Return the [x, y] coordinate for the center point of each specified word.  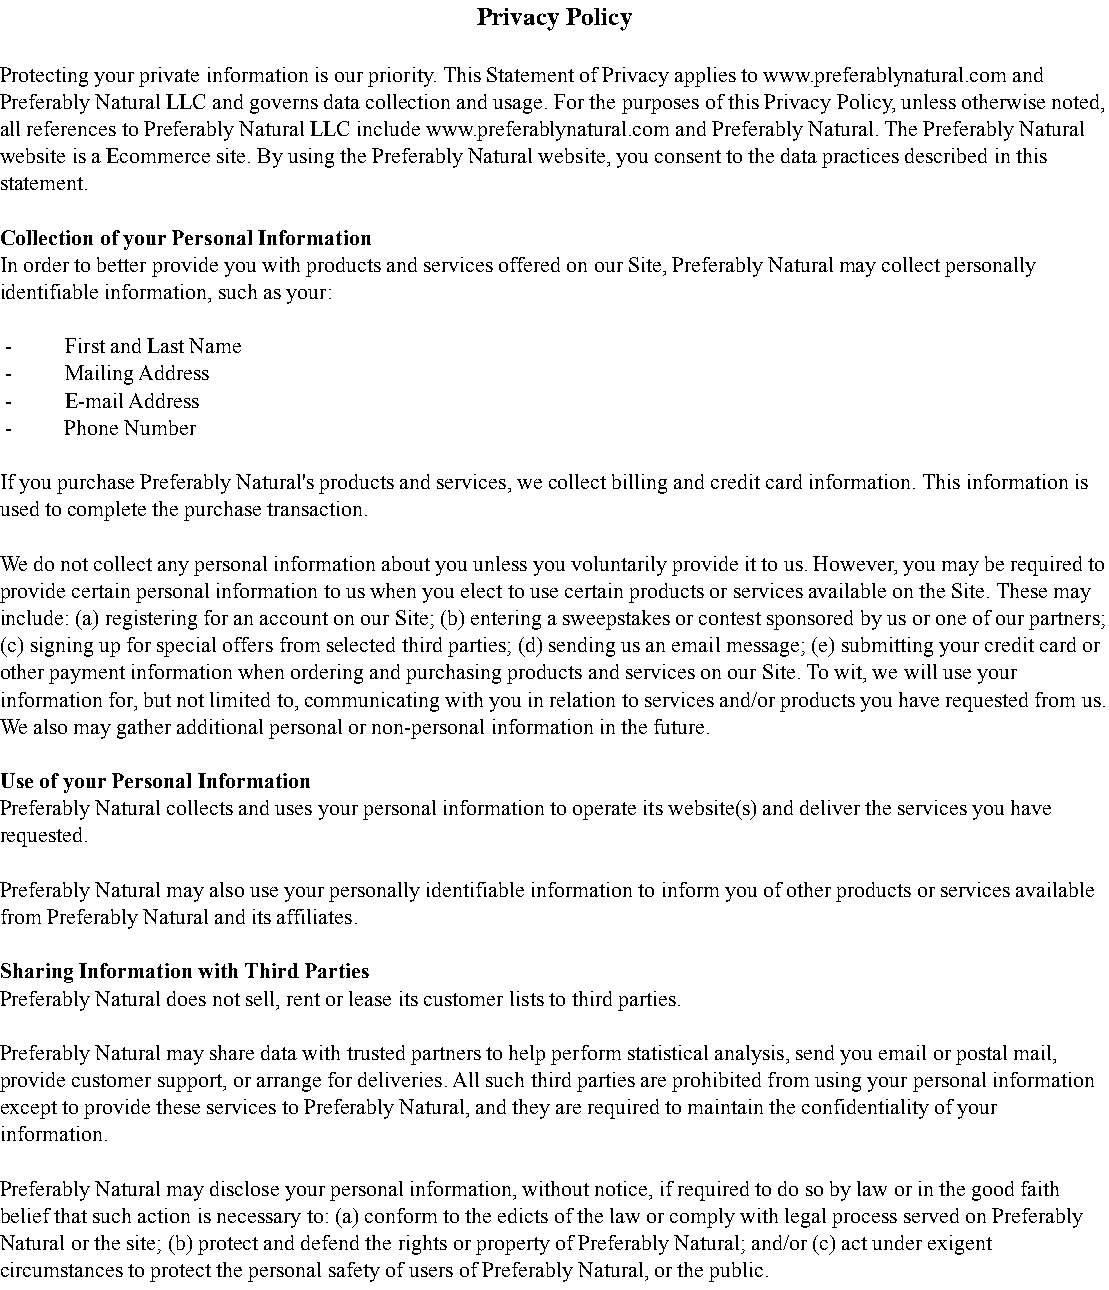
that [70, 1215]
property [513, 1246]
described [946, 155]
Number [160, 427]
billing [639, 484]
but [157, 699]
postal [981, 1055]
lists [527, 998]
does [186, 998]
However [854, 563]
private [169, 77]
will [920, 671]
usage [517, 106]
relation [582, 699]
